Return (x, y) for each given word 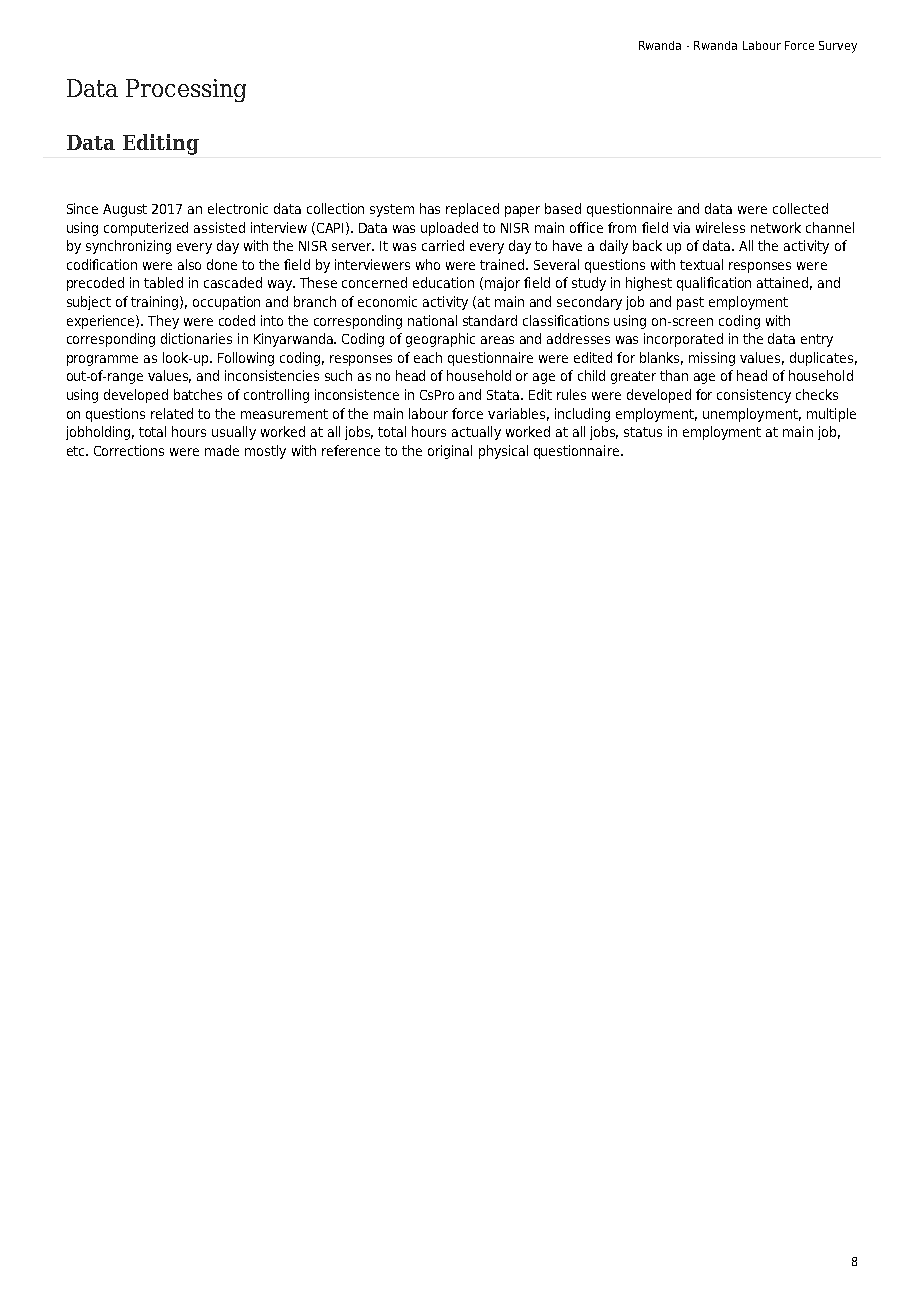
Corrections (129, 450)
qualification (714, 284)
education (443, 282)
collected (800, 208)
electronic (238, 208)
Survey (838, 47)
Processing (186, 90)
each (428, 357)
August (125, 210)
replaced (472, 210)
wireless (720, 227)
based (563, 208)
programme (102, 360)
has (430, 208)
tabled (163, 282)
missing (712, 359)
